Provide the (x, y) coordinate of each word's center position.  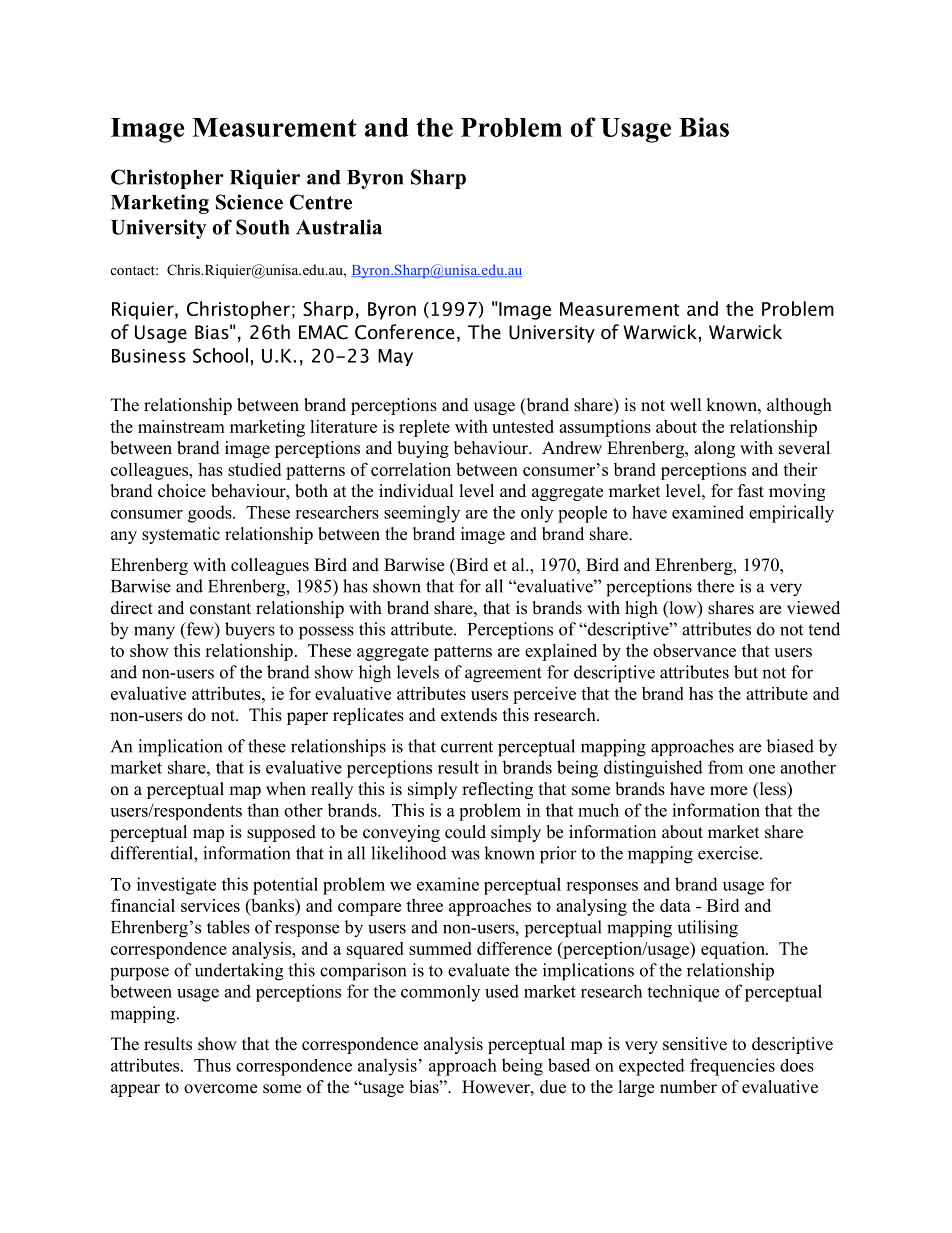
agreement (503, 675)
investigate (176, 886)
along (714, 449)
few (200, 630)
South (262, 227)
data (675, 905)
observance (694, 650)
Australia (339, 227)
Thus (212, 1065)
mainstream (181, 426)
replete (424, 428)
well (686, 405)
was (465, 855)
